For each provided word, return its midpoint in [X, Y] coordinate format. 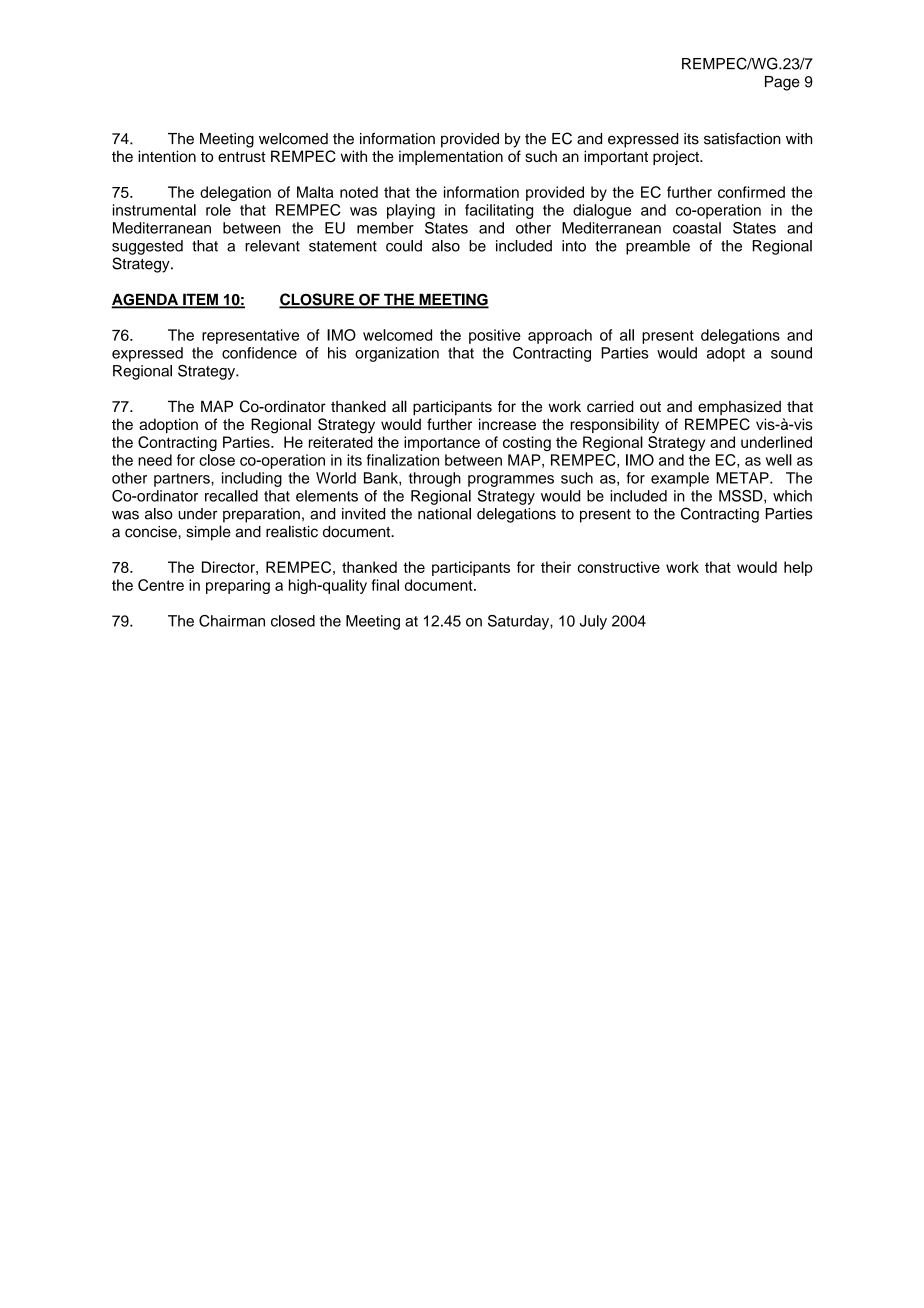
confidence [259, 353]
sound [791, 353]
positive [495, 336]
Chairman [232, 621]
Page [782, 83]
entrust [241, 156]
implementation [451, 157]
